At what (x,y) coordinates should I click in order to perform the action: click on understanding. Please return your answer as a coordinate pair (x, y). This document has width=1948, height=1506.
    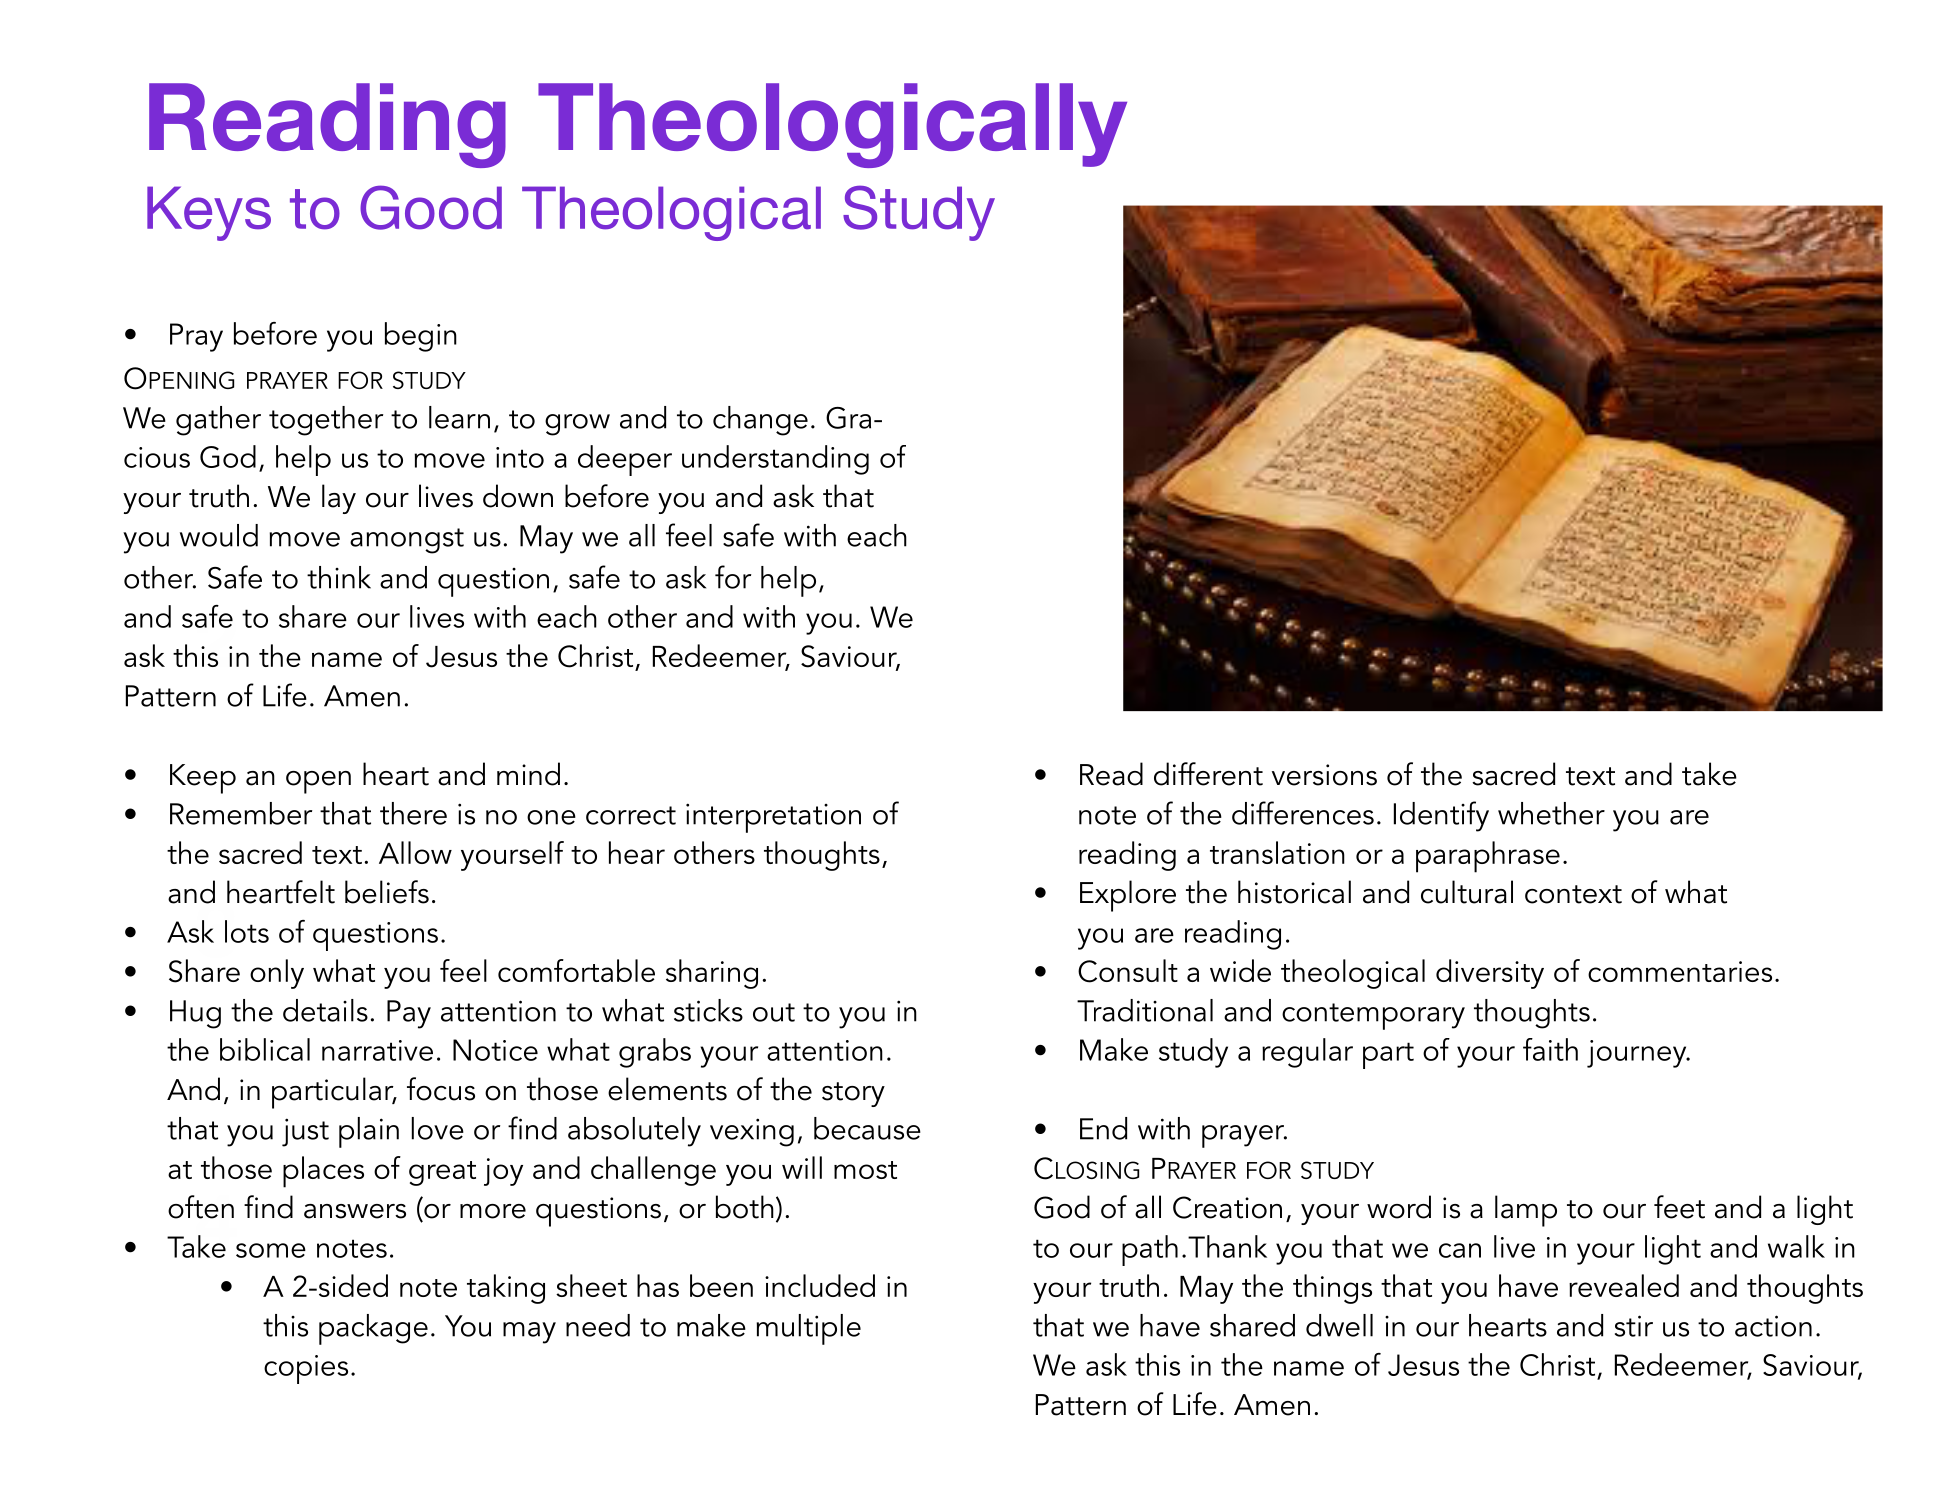
    Looking at the image, I should click on (775, 460).
